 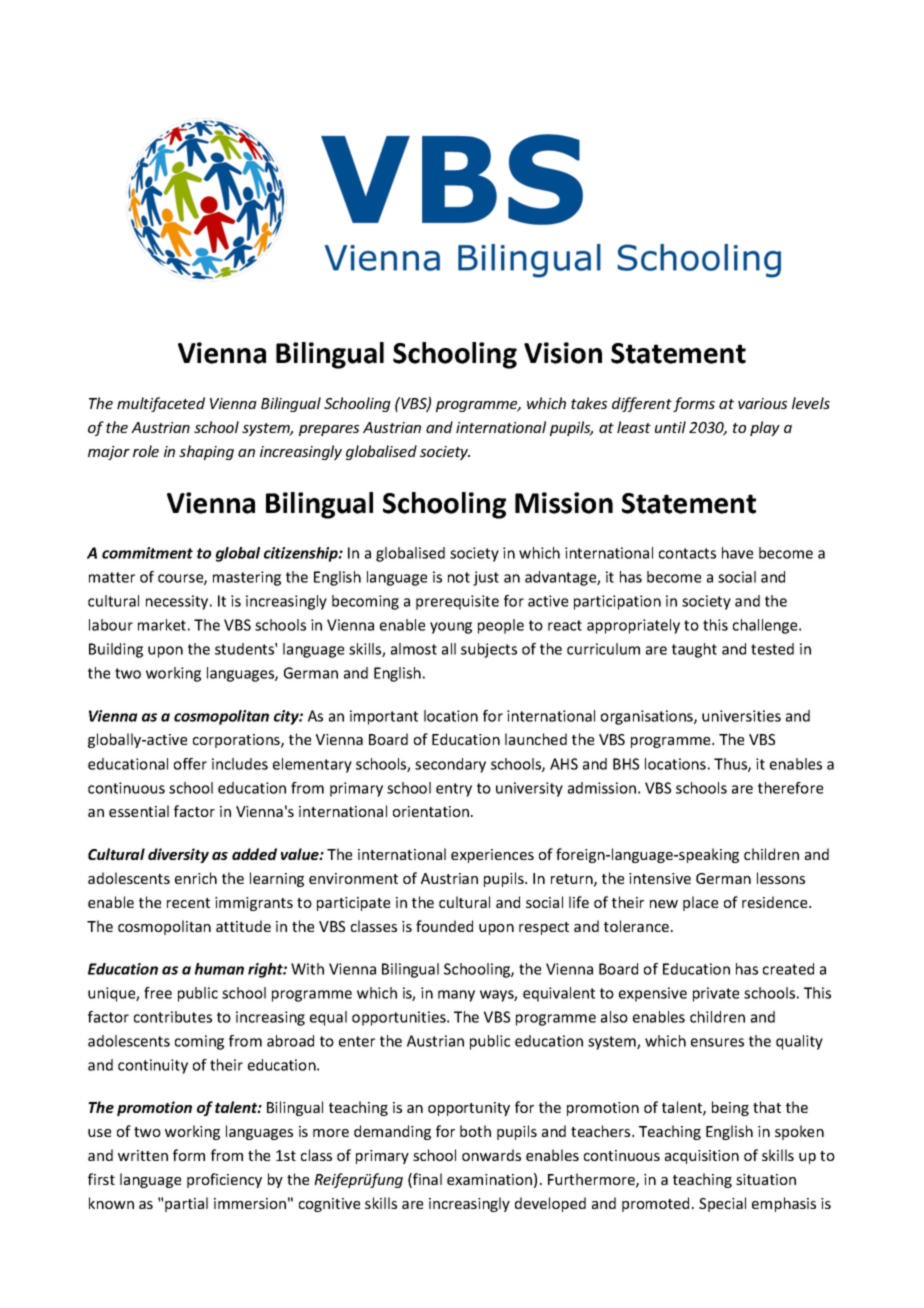 I want to click on onwards, so click(x=491, y=1155).
